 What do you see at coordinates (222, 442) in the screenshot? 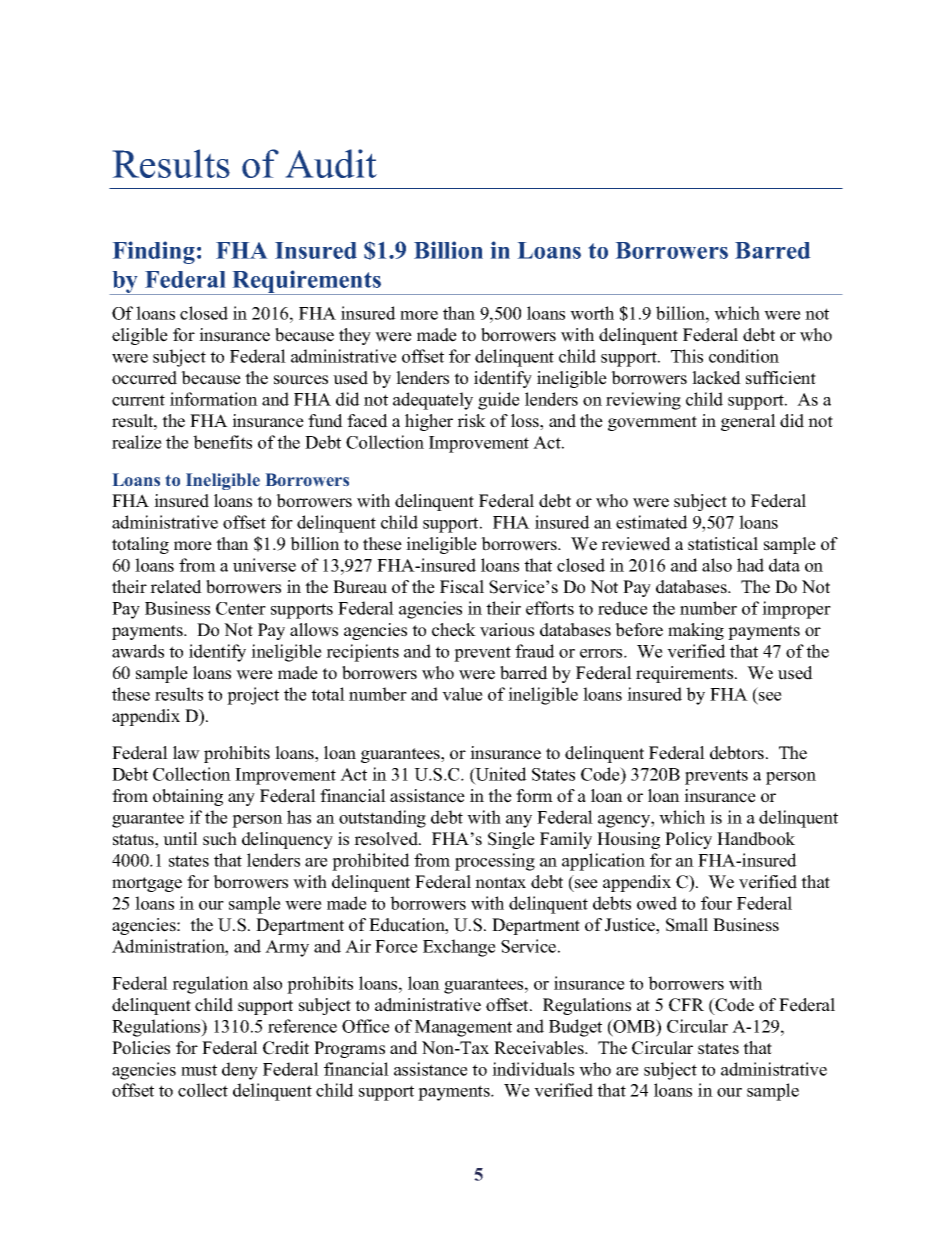
I see `benefits` at bounding box center [222, 442].
